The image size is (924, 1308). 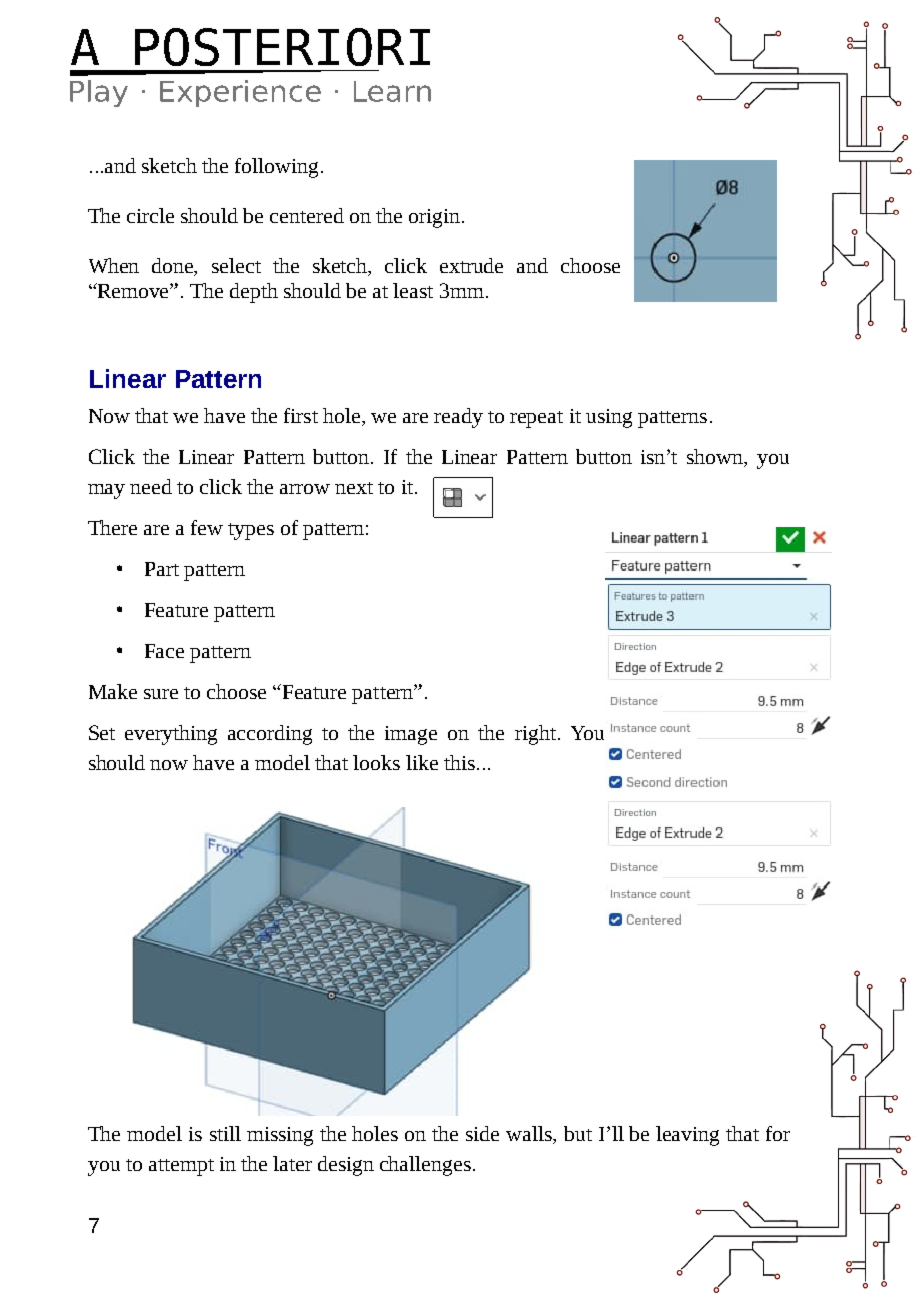 I want to click on shown, so click(x=716, y=458).
